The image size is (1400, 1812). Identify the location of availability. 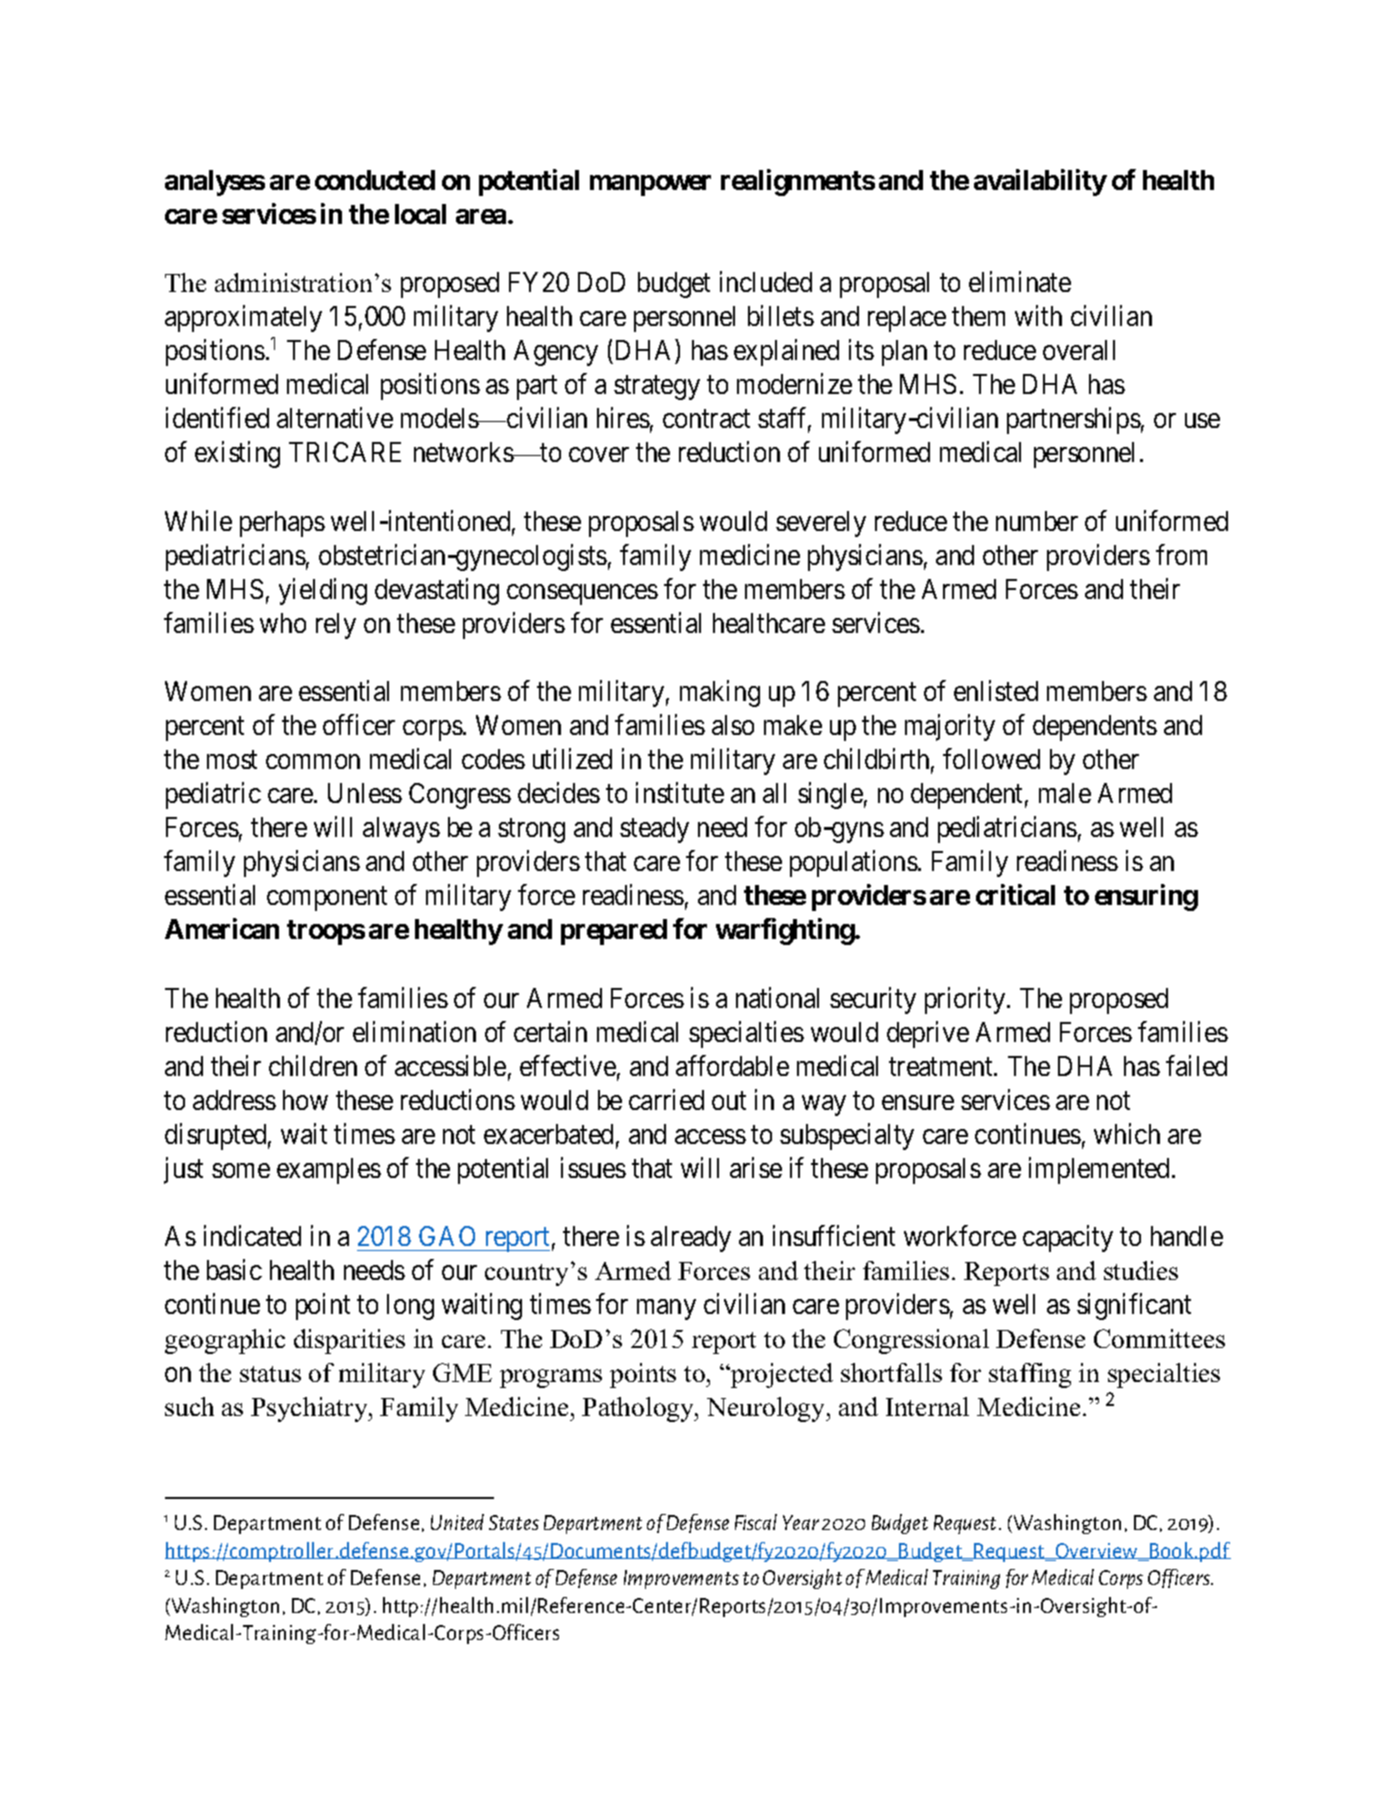
(1040, 182).
